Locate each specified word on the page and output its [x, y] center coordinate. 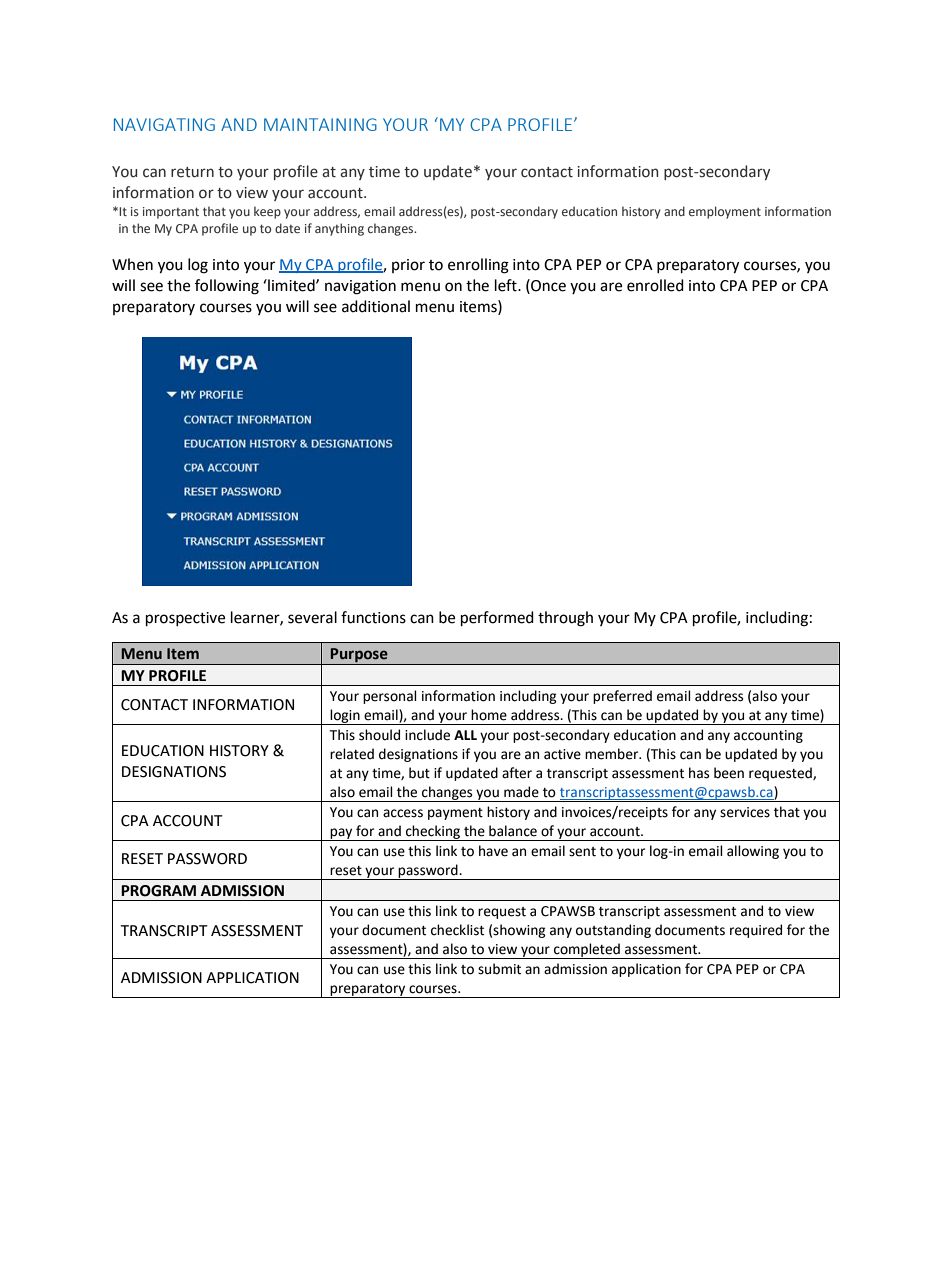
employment [725, 212]
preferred [622, 697]
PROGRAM [158, 891]
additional [376, 306]
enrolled [655, 285]
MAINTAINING [320, 124]
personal [390, 697]
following [227, 287]
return [192, 172]
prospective [185, 619]
